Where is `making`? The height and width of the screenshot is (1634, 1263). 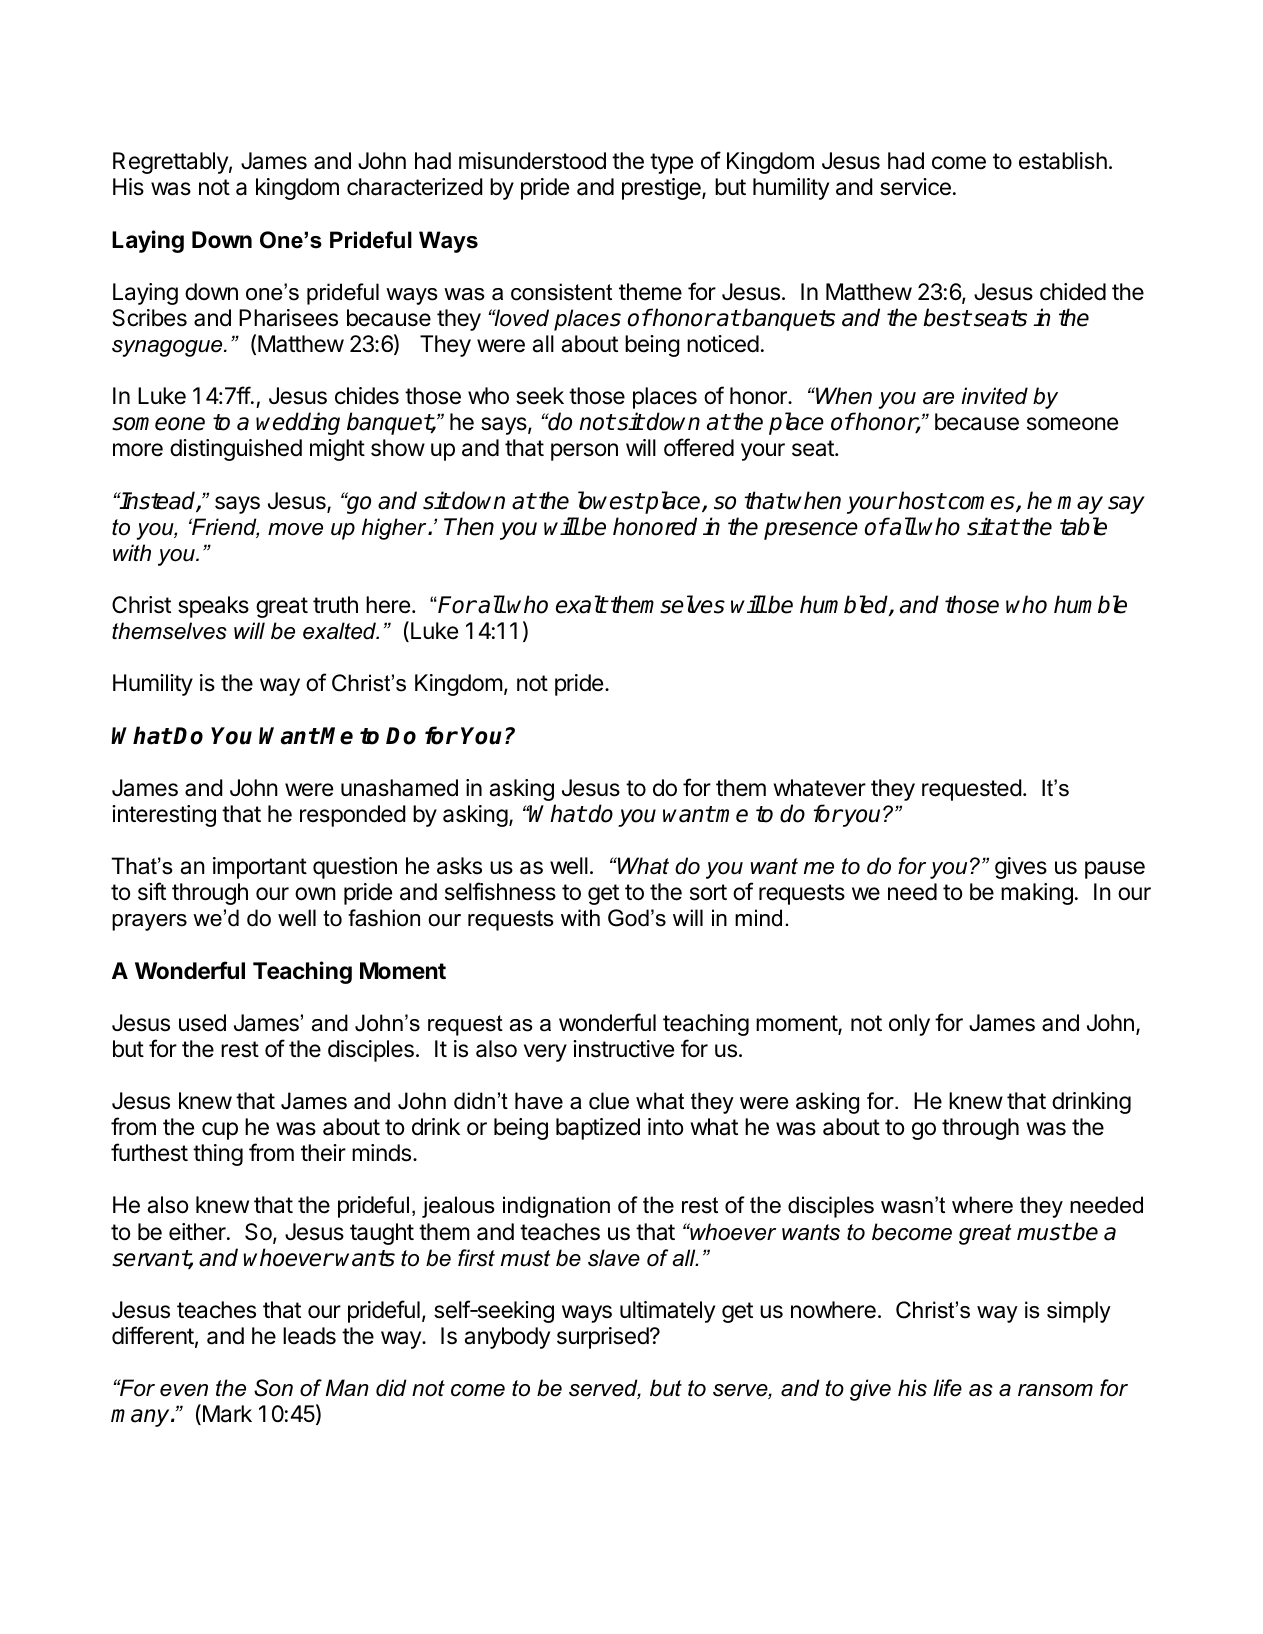
making is located at coordinates (1037, 894).
